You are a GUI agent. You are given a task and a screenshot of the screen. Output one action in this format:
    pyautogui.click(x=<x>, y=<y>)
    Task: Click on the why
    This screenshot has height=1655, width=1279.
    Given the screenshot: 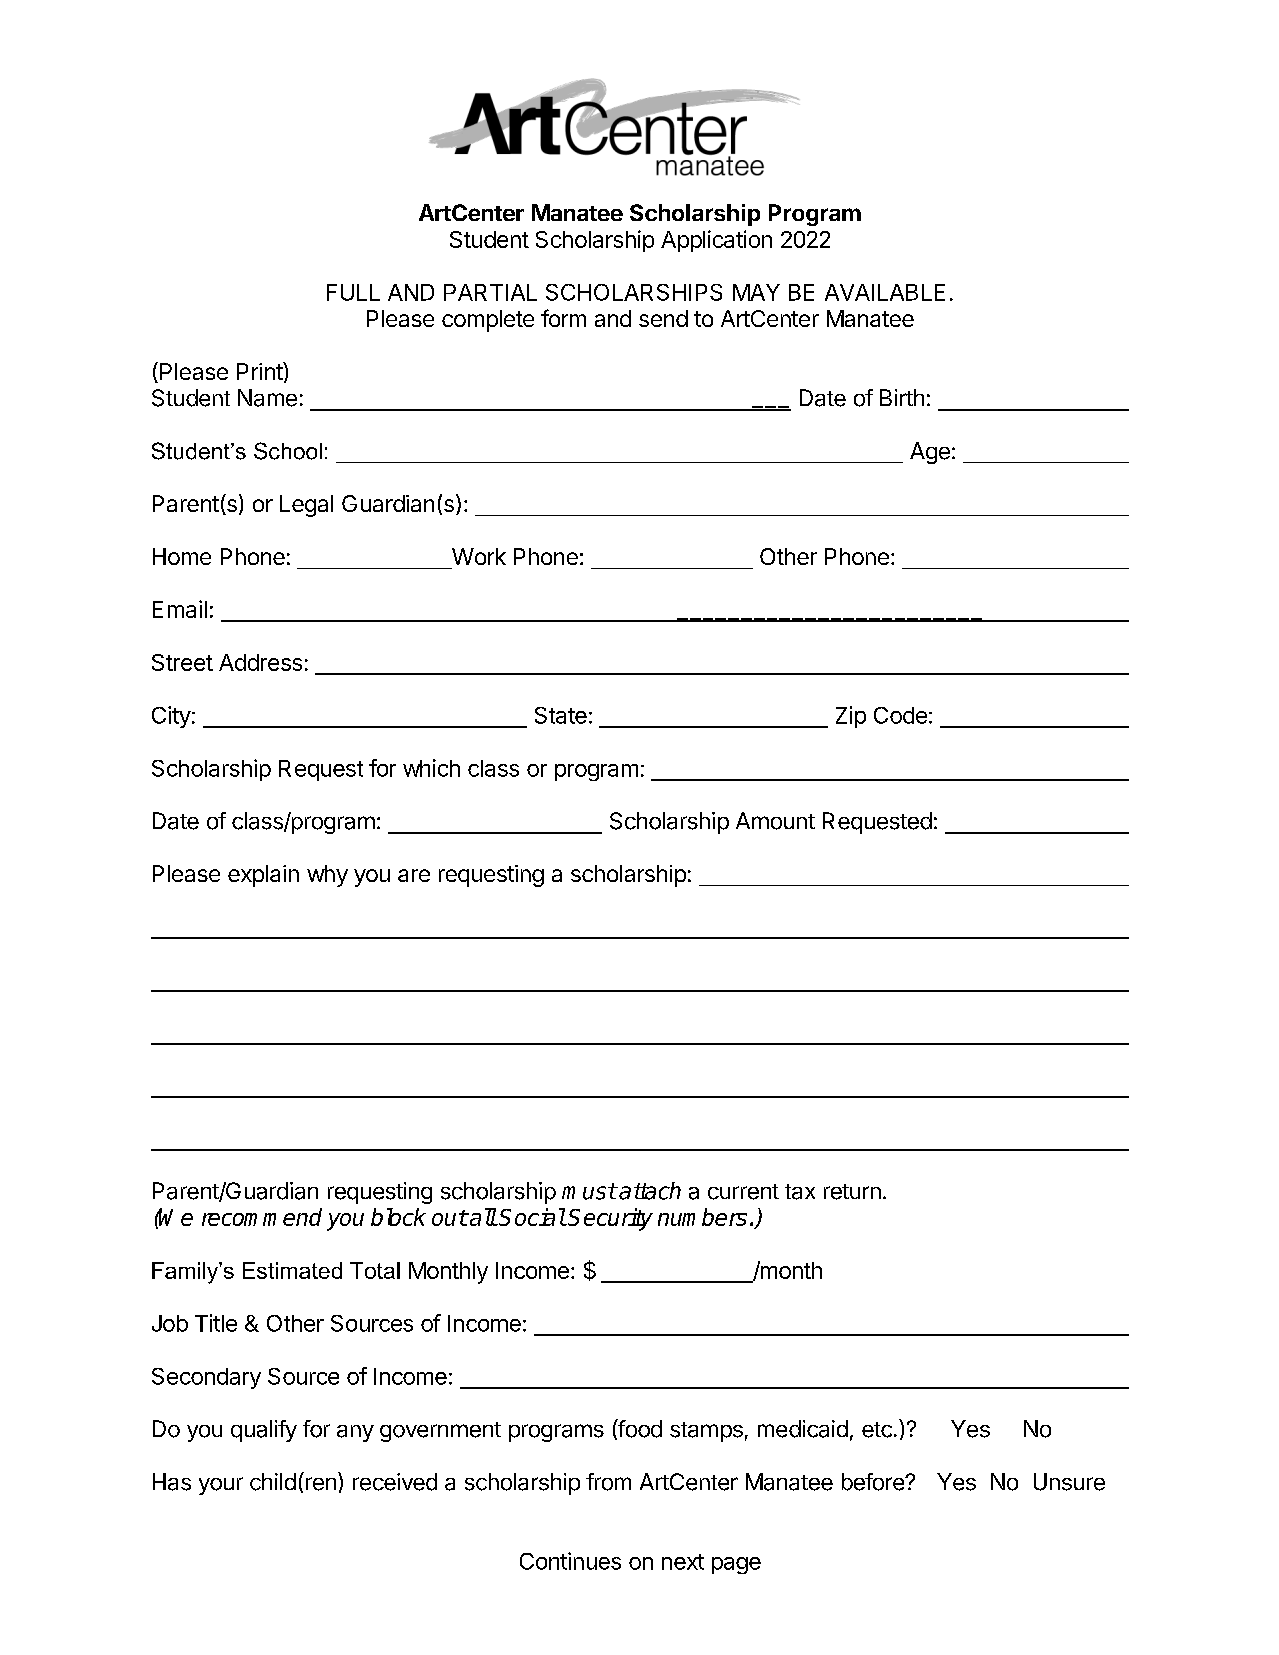 What is the action you would take?
    pyautogui.click(x=327, y=876)
